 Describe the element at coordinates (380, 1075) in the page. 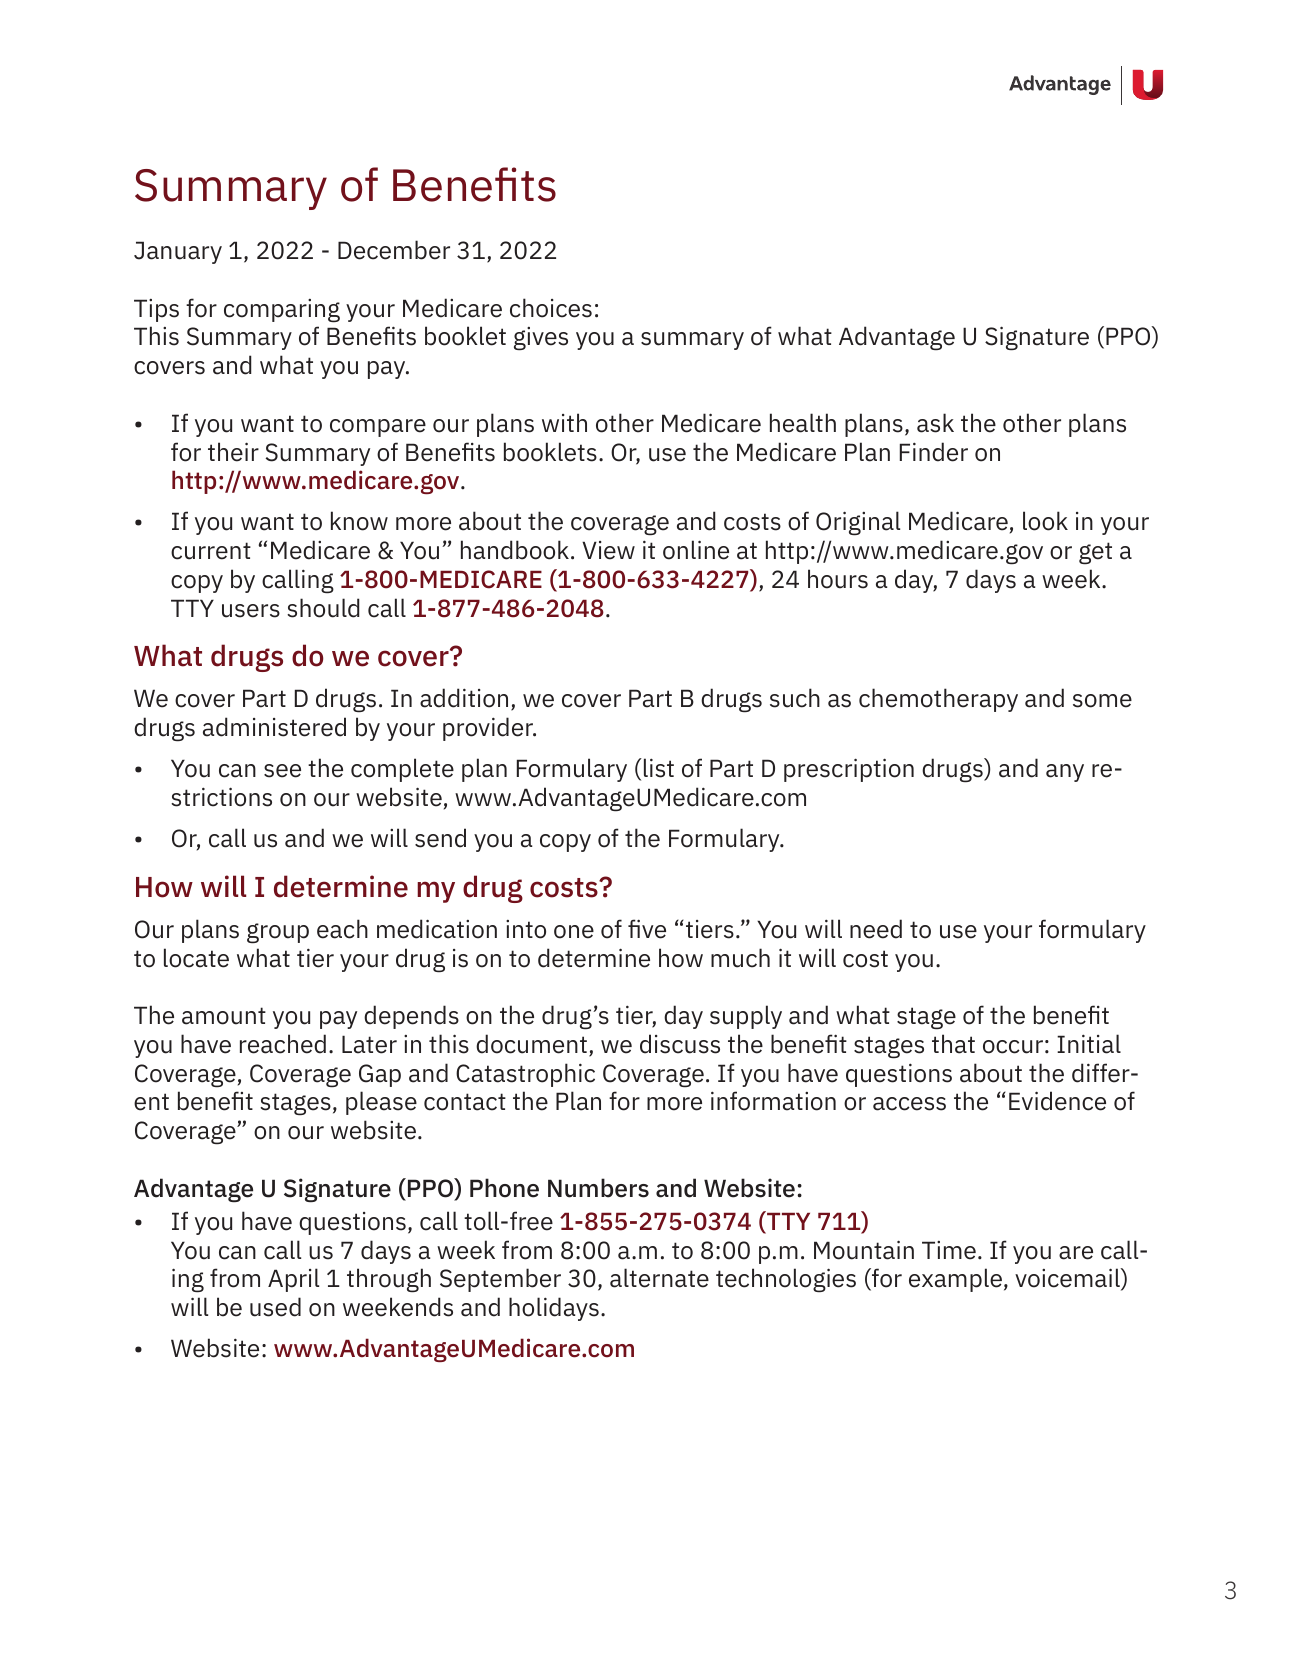

I see `Gap` at that location.
